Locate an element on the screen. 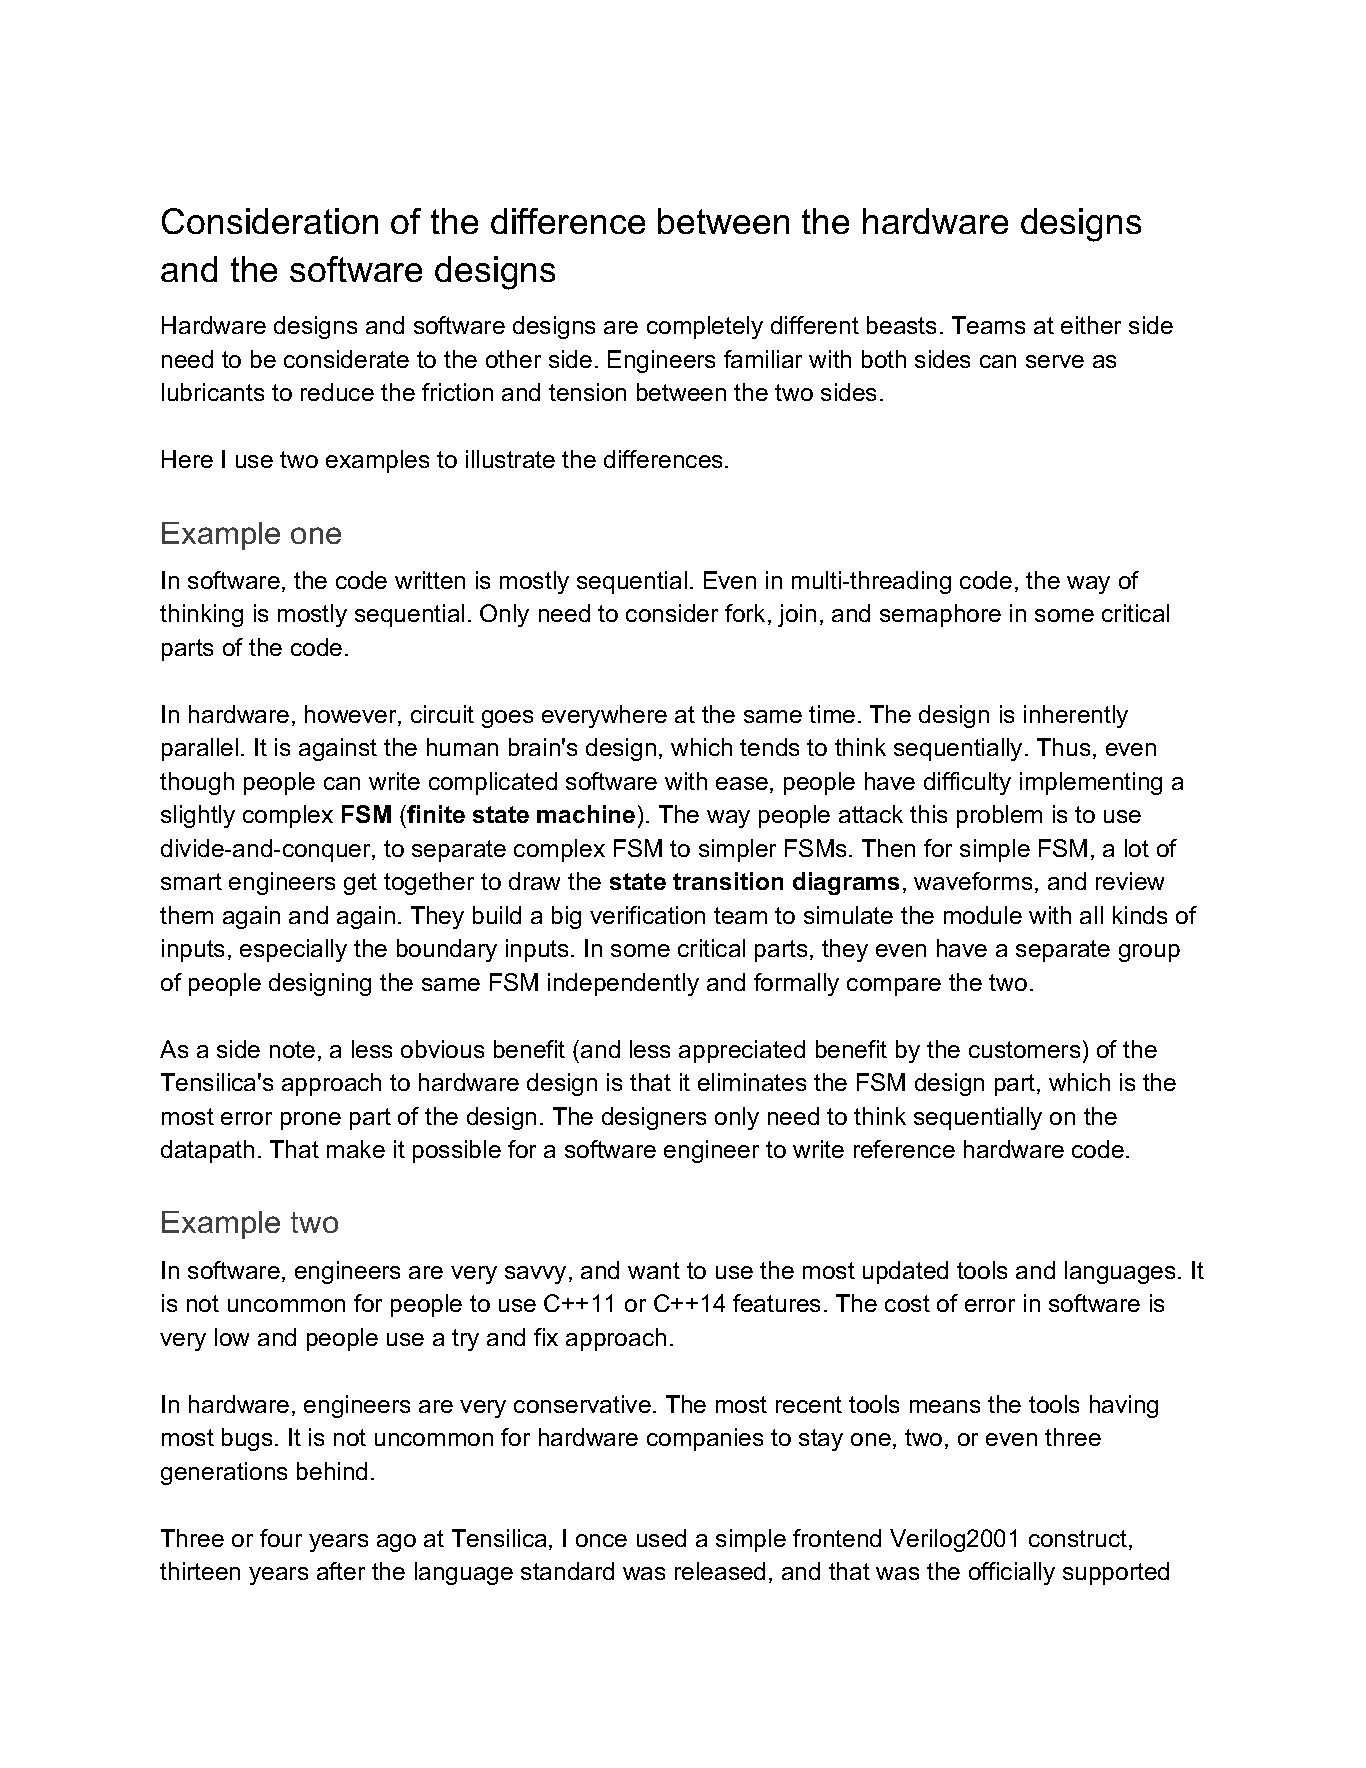  serve is located at coordinates (1055, 361).
